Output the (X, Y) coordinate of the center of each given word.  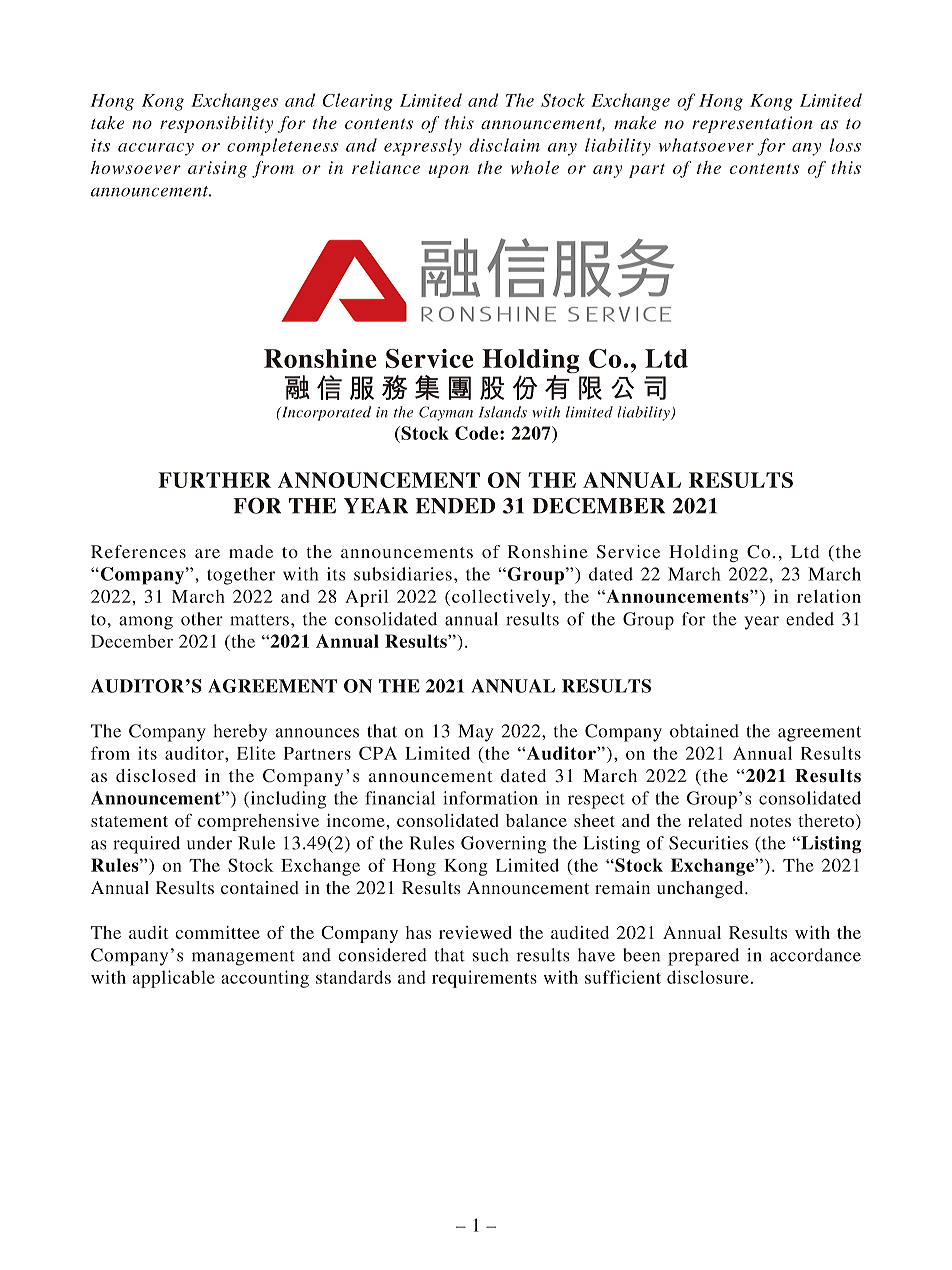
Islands (503, 412)
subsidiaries (403, 574)
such (490, 955)
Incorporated (325, 413)
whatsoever (706, 145)
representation (752, 124)
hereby (240, 733)
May (475, 733)
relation (829, 596)
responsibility (216, 124)
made (251, 551)
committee (217, 932)
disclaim (504, 145)
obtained (704, 731)
